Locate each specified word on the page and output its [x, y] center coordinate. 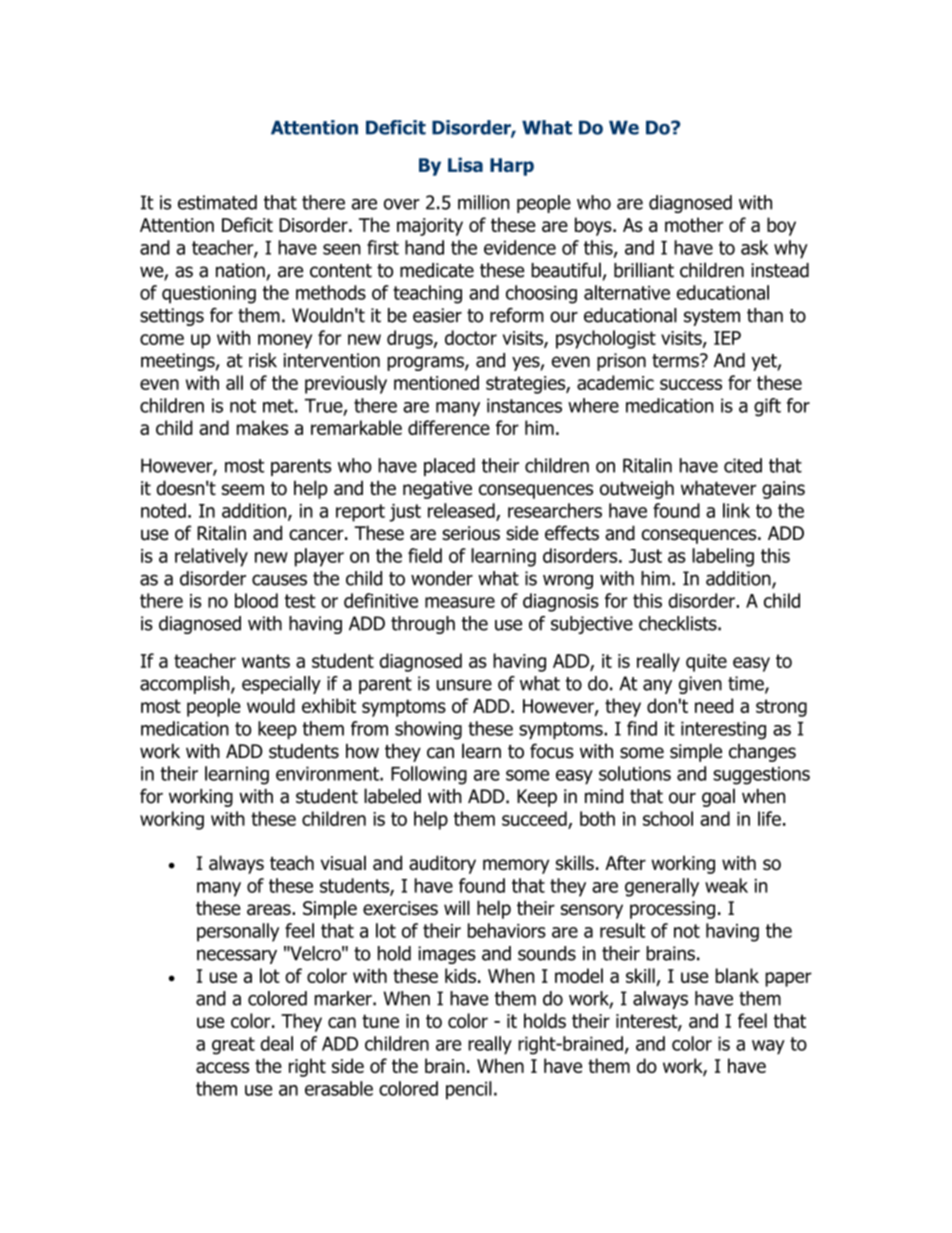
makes [262, 427]
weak [726, 885]
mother [694, 224]
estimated [217, 202]
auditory [442, 864]
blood [256, 600]
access [222, 1067]
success [691, 384]
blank [737, 975]
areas [270, 910]
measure [460, 602]
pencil [469, 1090]
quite [706, 663]
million [484, 202]
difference [449, 427]
